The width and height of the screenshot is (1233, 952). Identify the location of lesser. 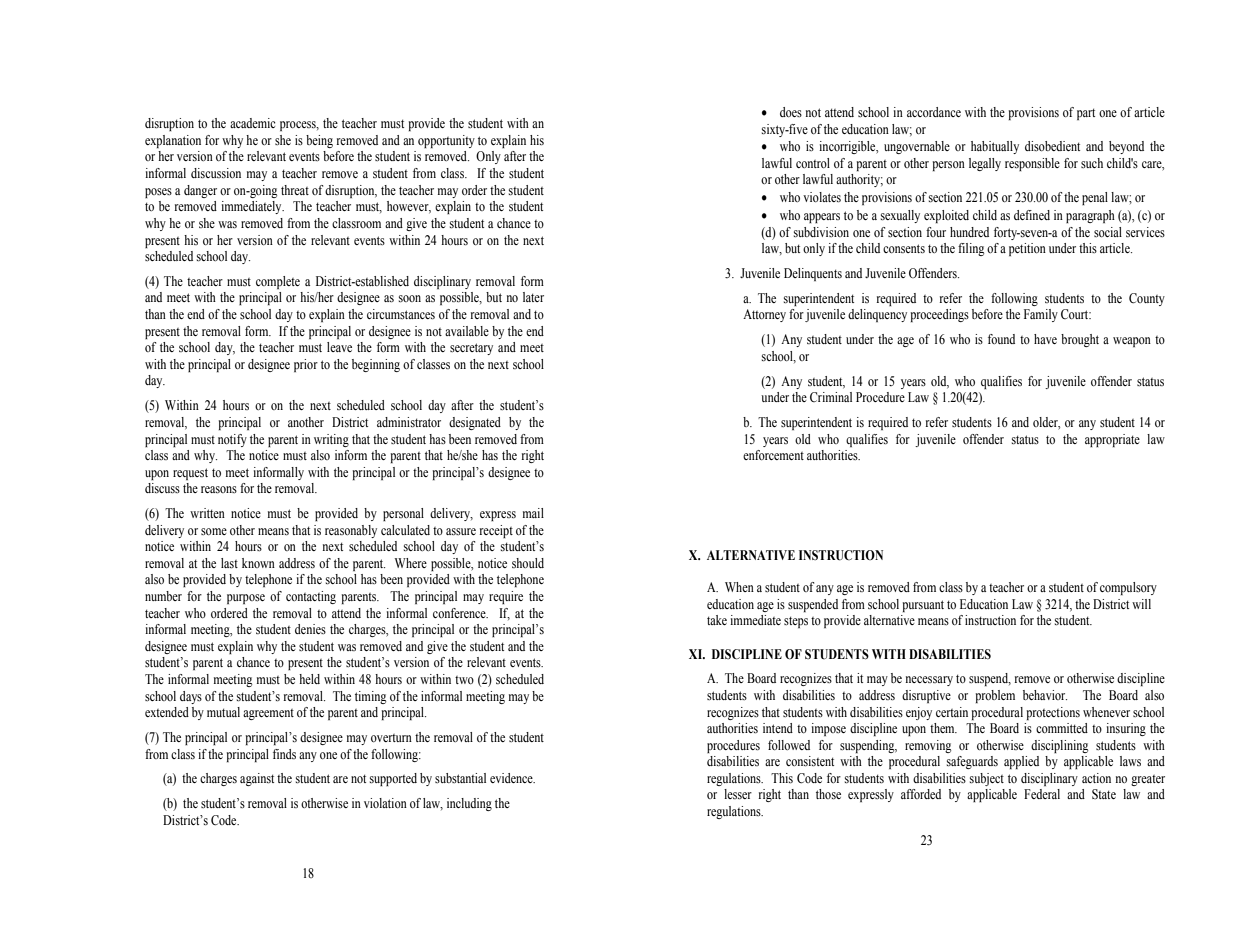
(738, 794).
